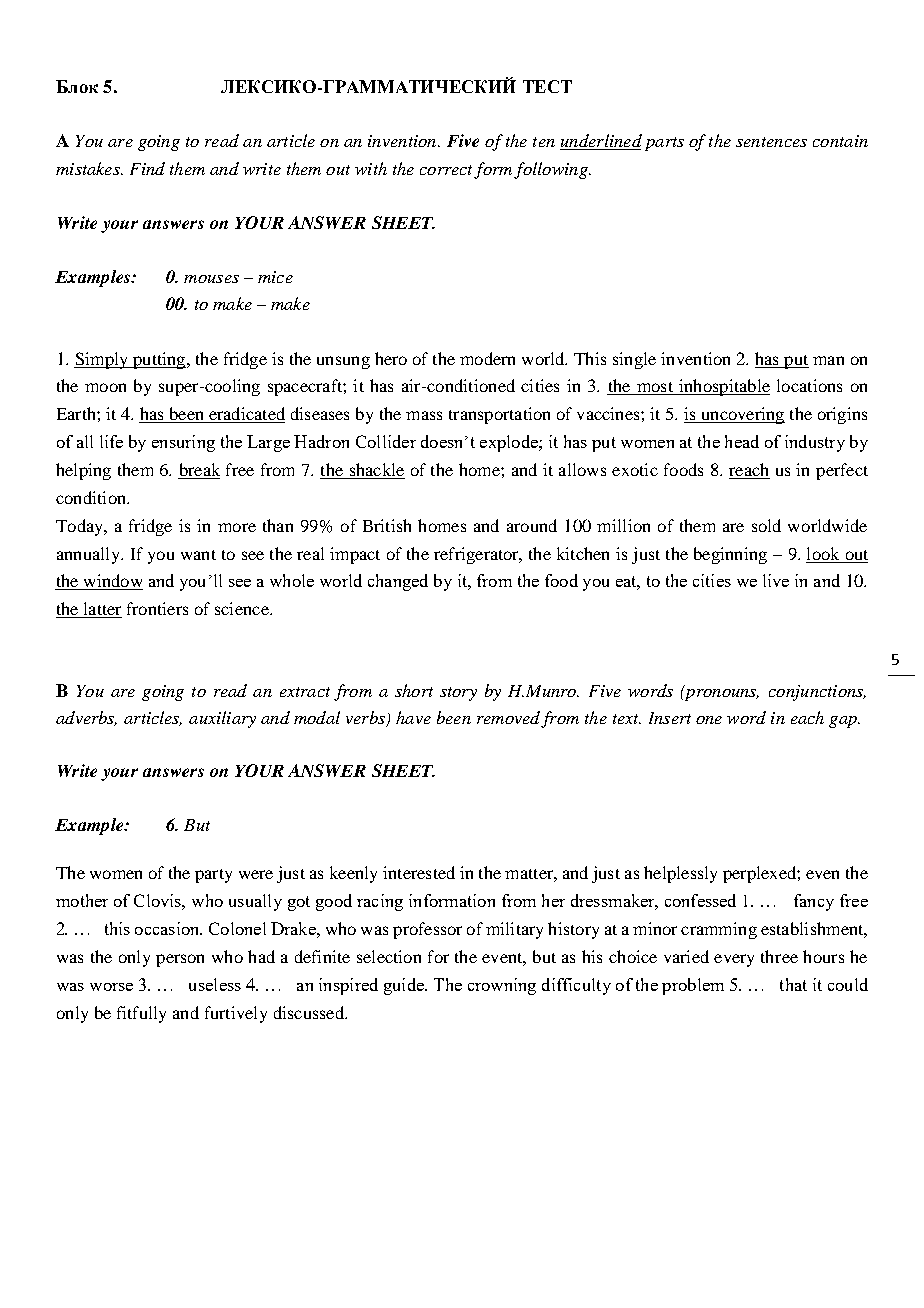  I want to click on want, so click(198, 555).
